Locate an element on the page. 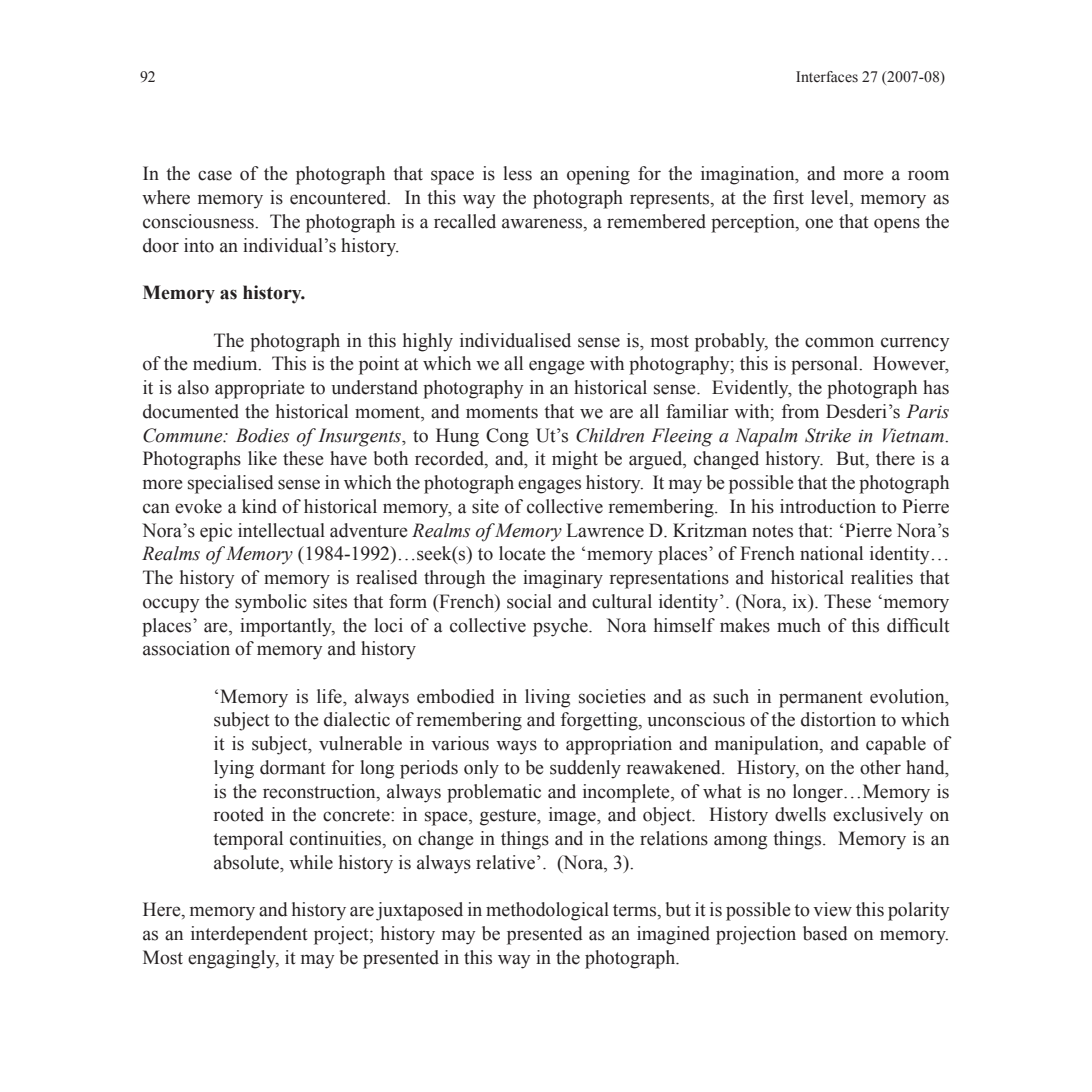  less is located at coordinates (517, 173).
